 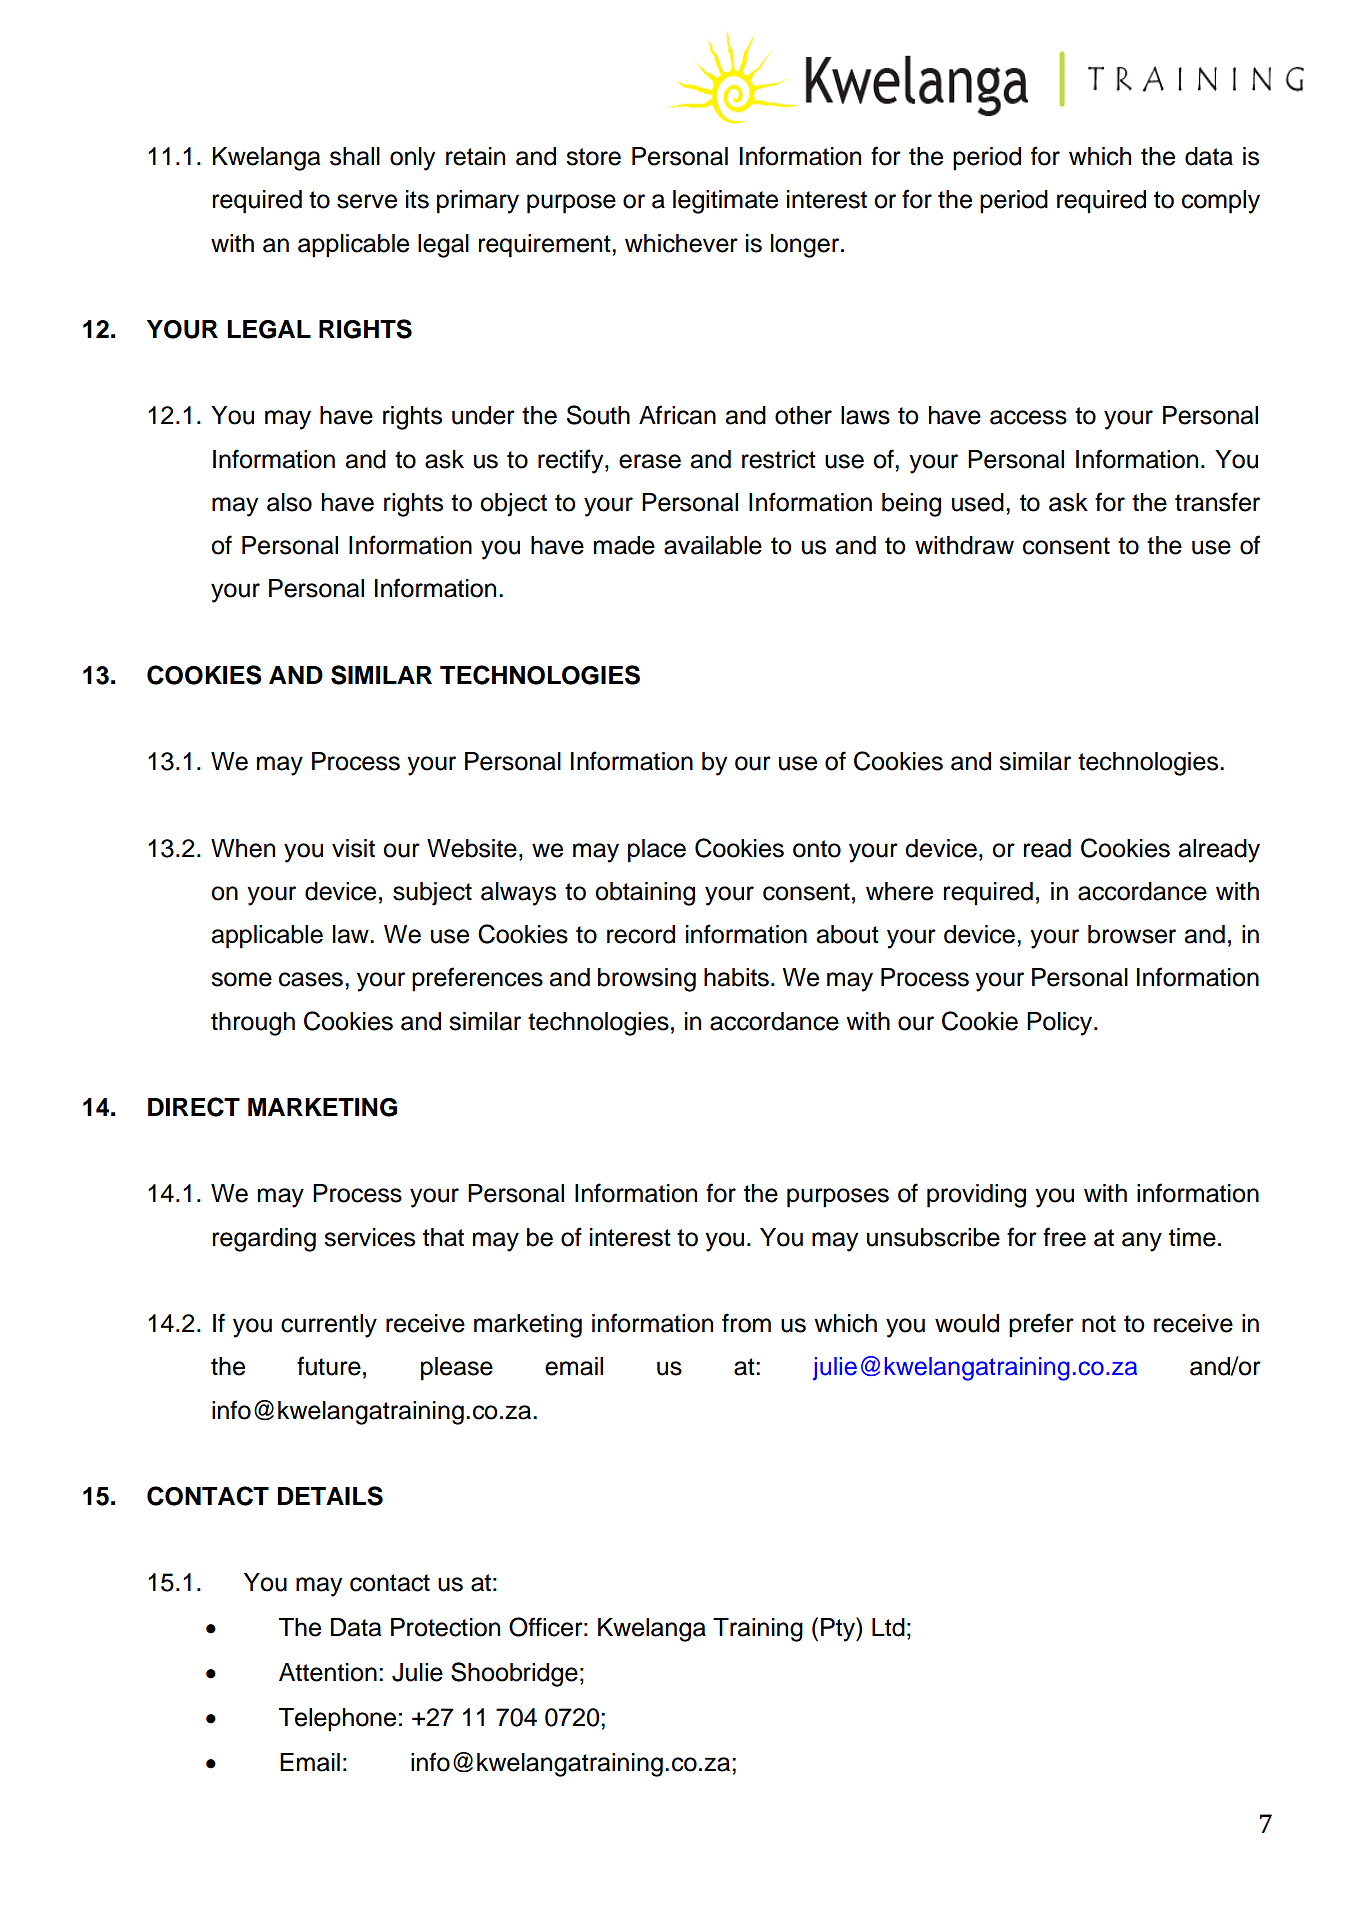 I want to click on visit, so click(x=353, y=848).
